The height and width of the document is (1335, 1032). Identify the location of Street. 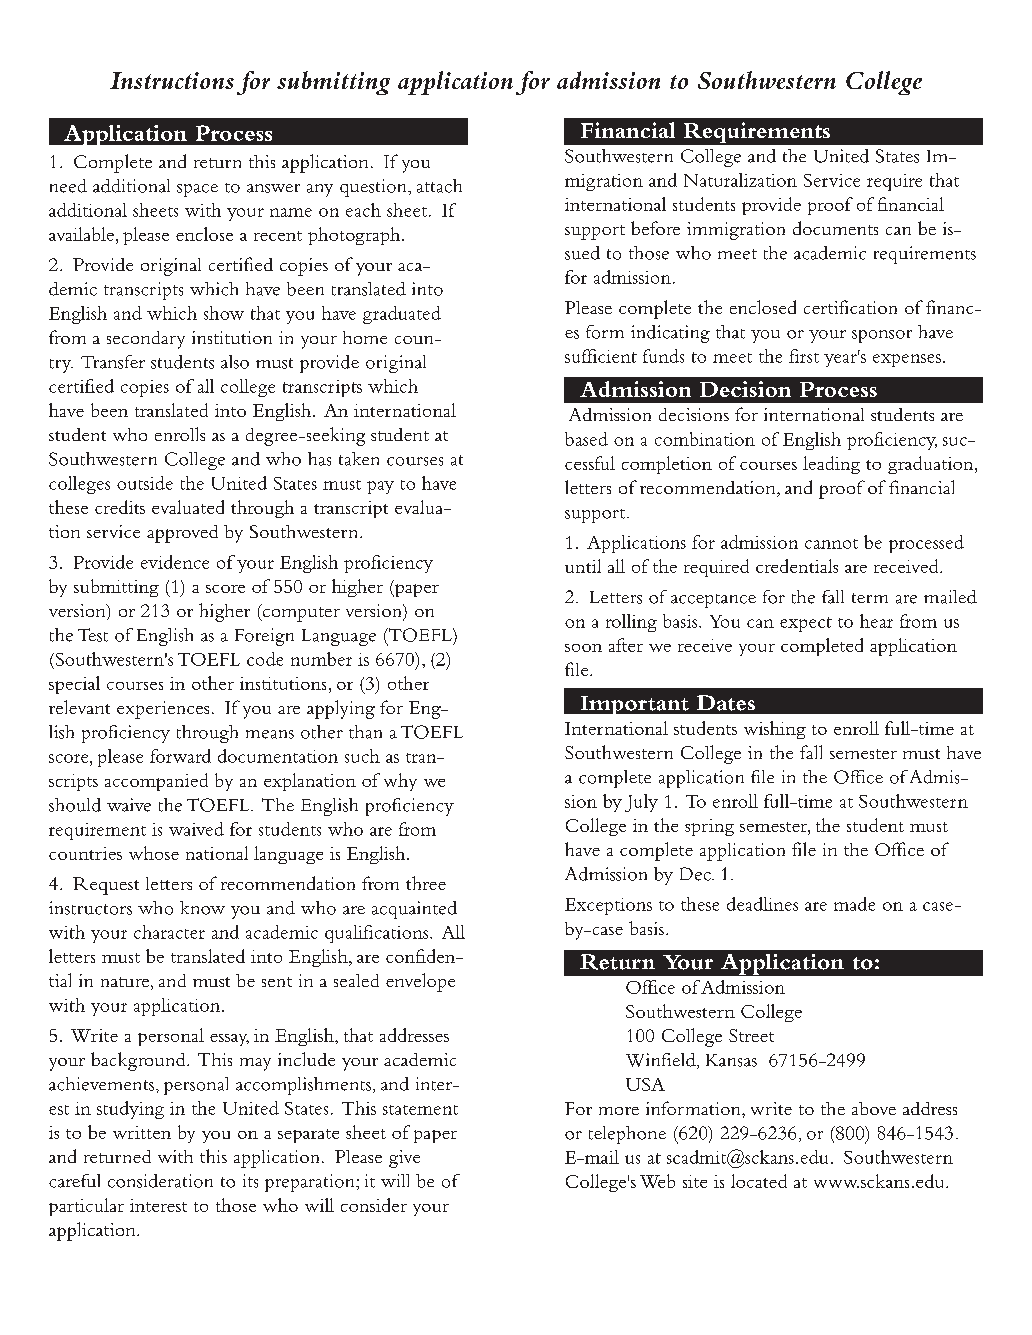
(751, 1035).
